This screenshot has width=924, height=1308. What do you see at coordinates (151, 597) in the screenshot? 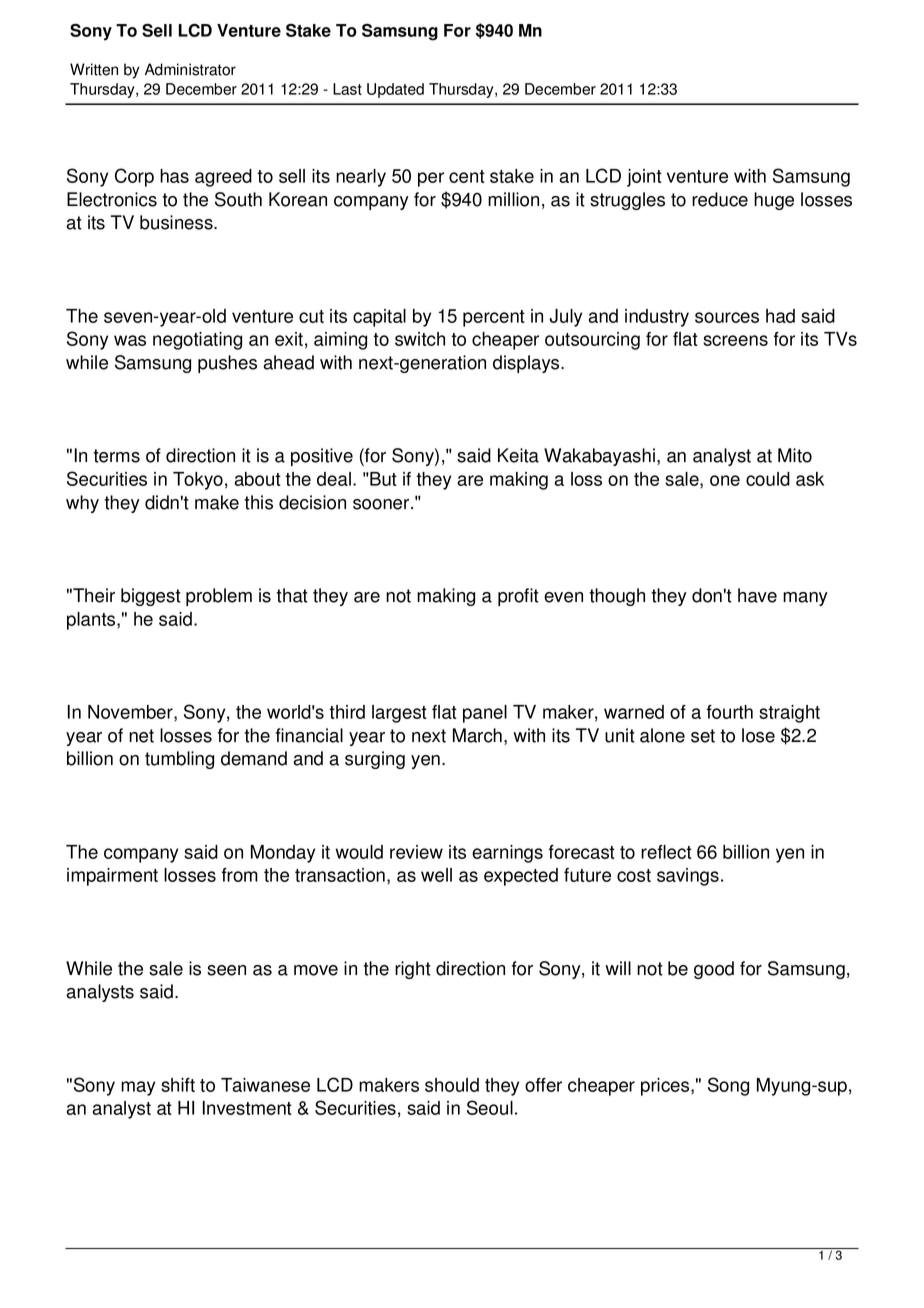
I see `biggest` at bounding box center [151, 597].
